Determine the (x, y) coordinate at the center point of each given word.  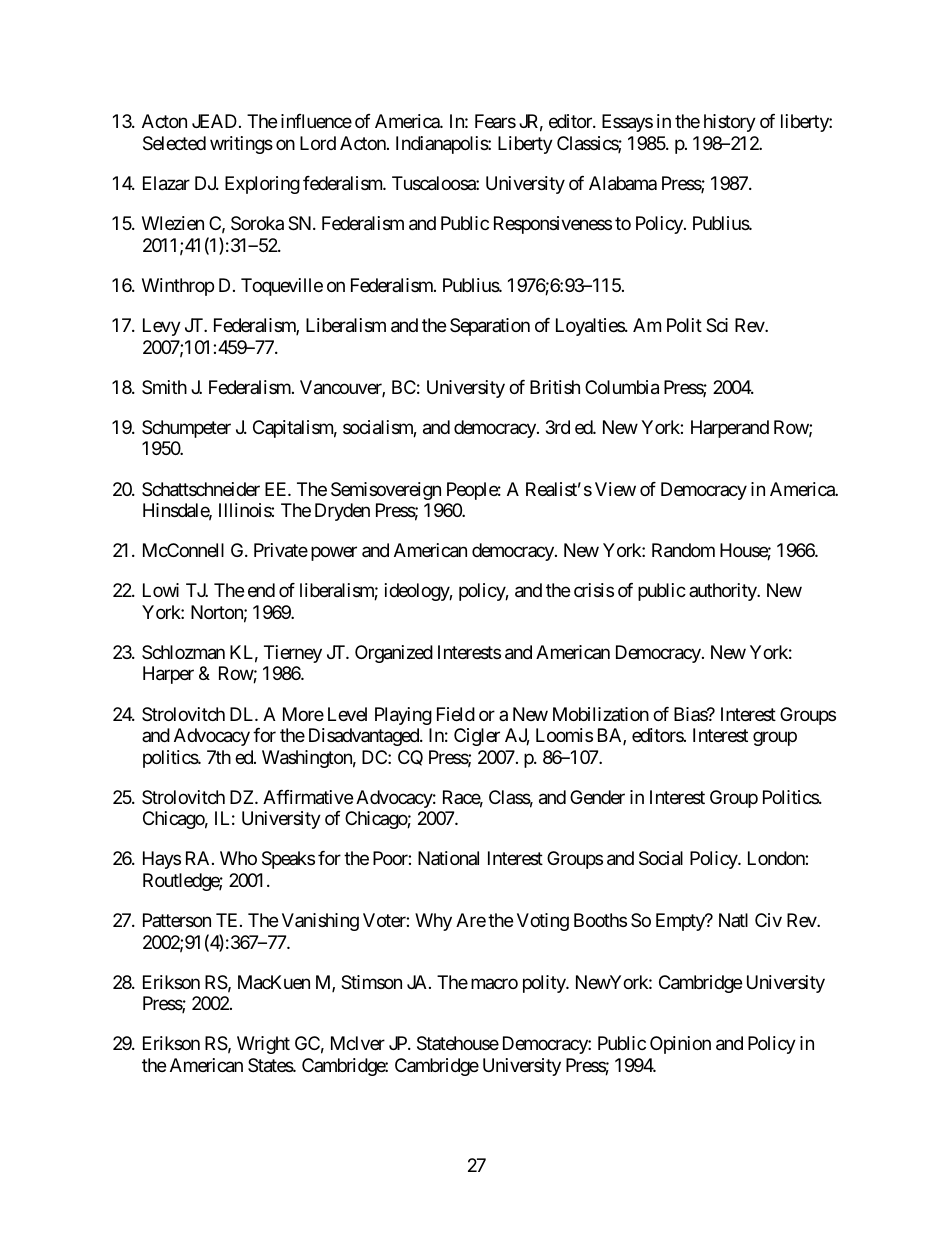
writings (241, 145)
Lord (318, 143)
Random (683, 550)
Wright (263, 1045)
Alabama (623, 183)
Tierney (293, 654)
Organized (394, 654)
